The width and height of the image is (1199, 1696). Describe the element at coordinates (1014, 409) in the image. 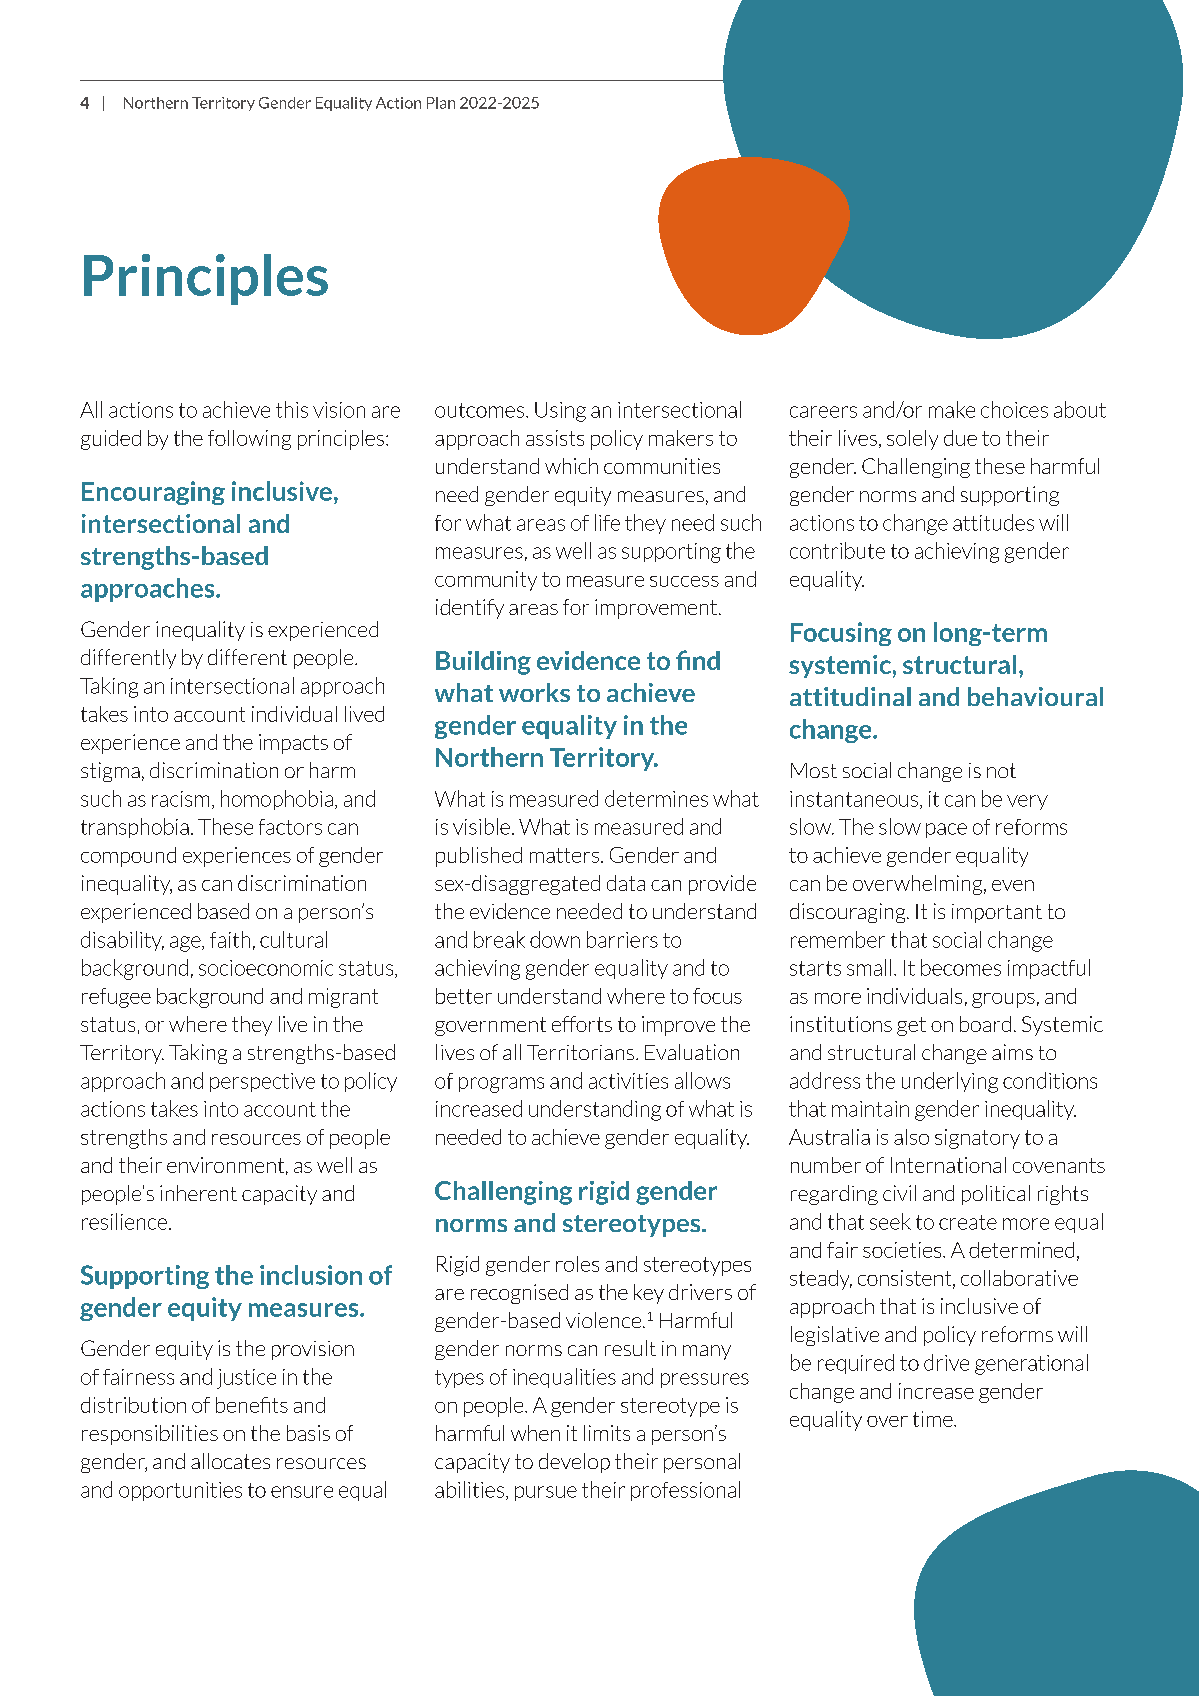

I see `choices` at that location.
